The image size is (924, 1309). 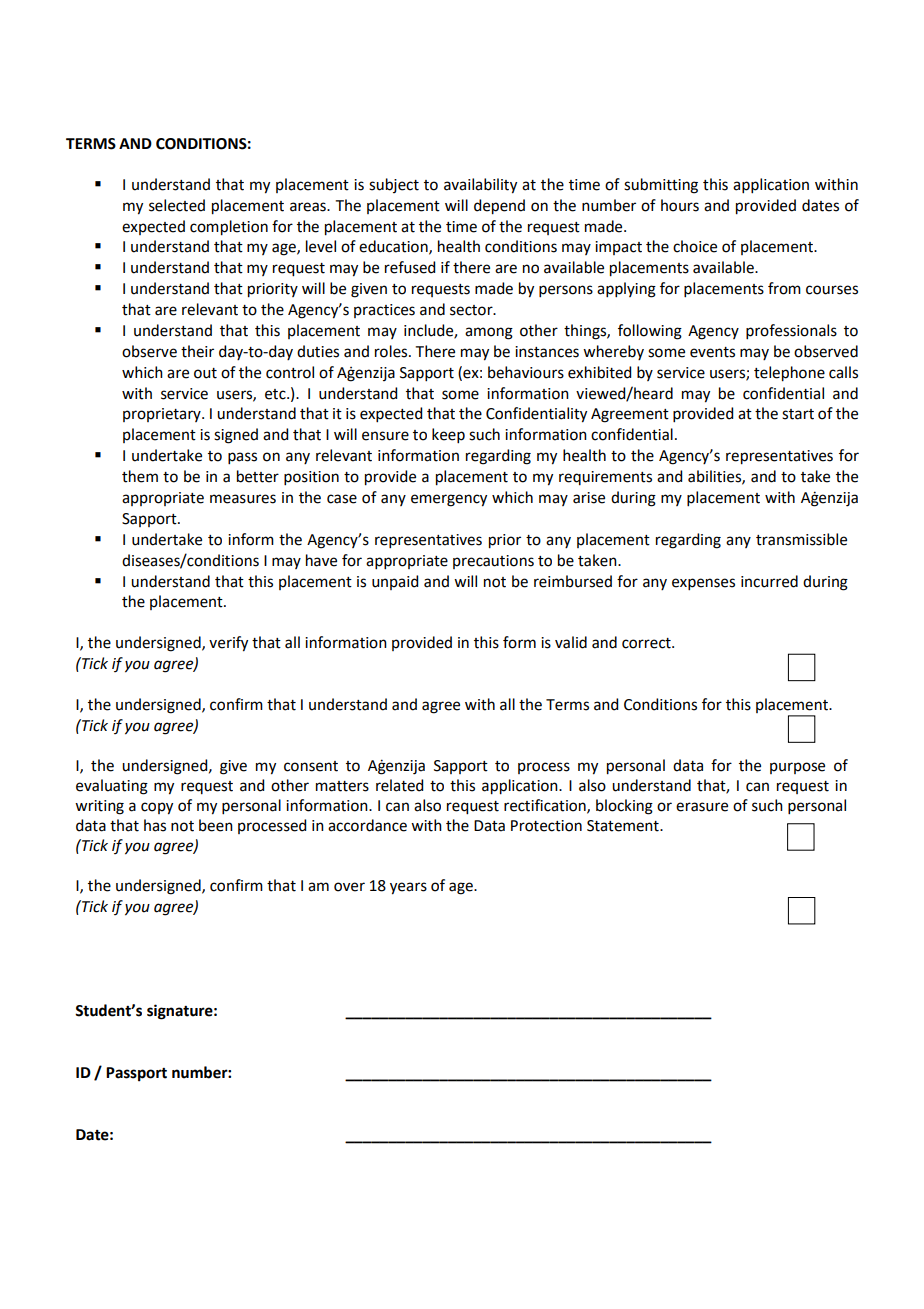 I want to click on their, so click(x=197, y=351).
